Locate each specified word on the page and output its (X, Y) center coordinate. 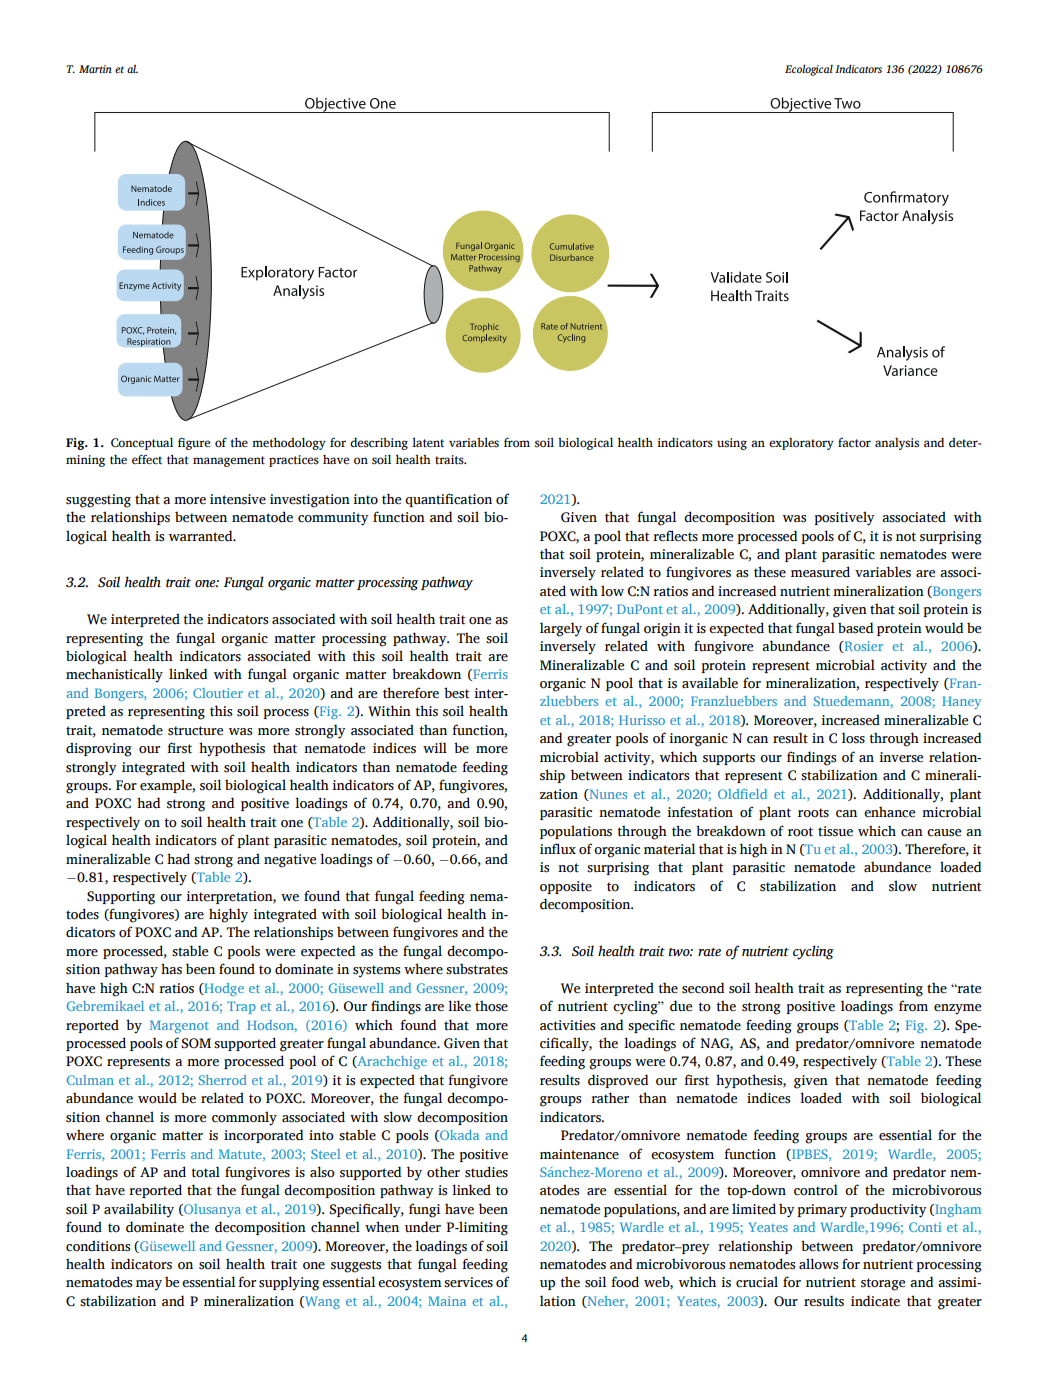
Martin (95, 69)
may (149, 1285)
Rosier (862, 647)
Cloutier (218, 693)
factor (854, 442)
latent (428, 442)
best (457, 693)
